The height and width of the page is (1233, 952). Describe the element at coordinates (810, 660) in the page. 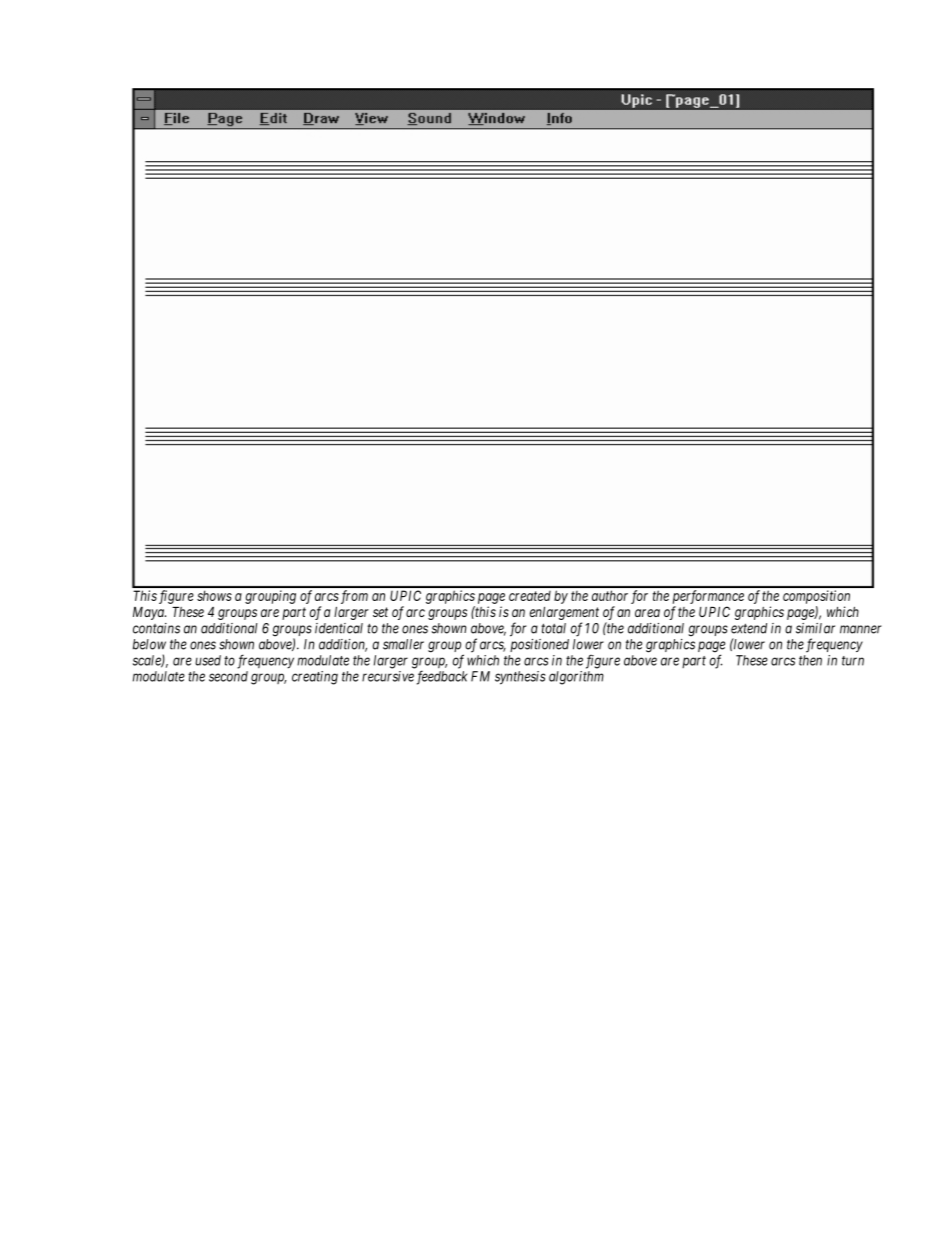

I see `then` at that location.
